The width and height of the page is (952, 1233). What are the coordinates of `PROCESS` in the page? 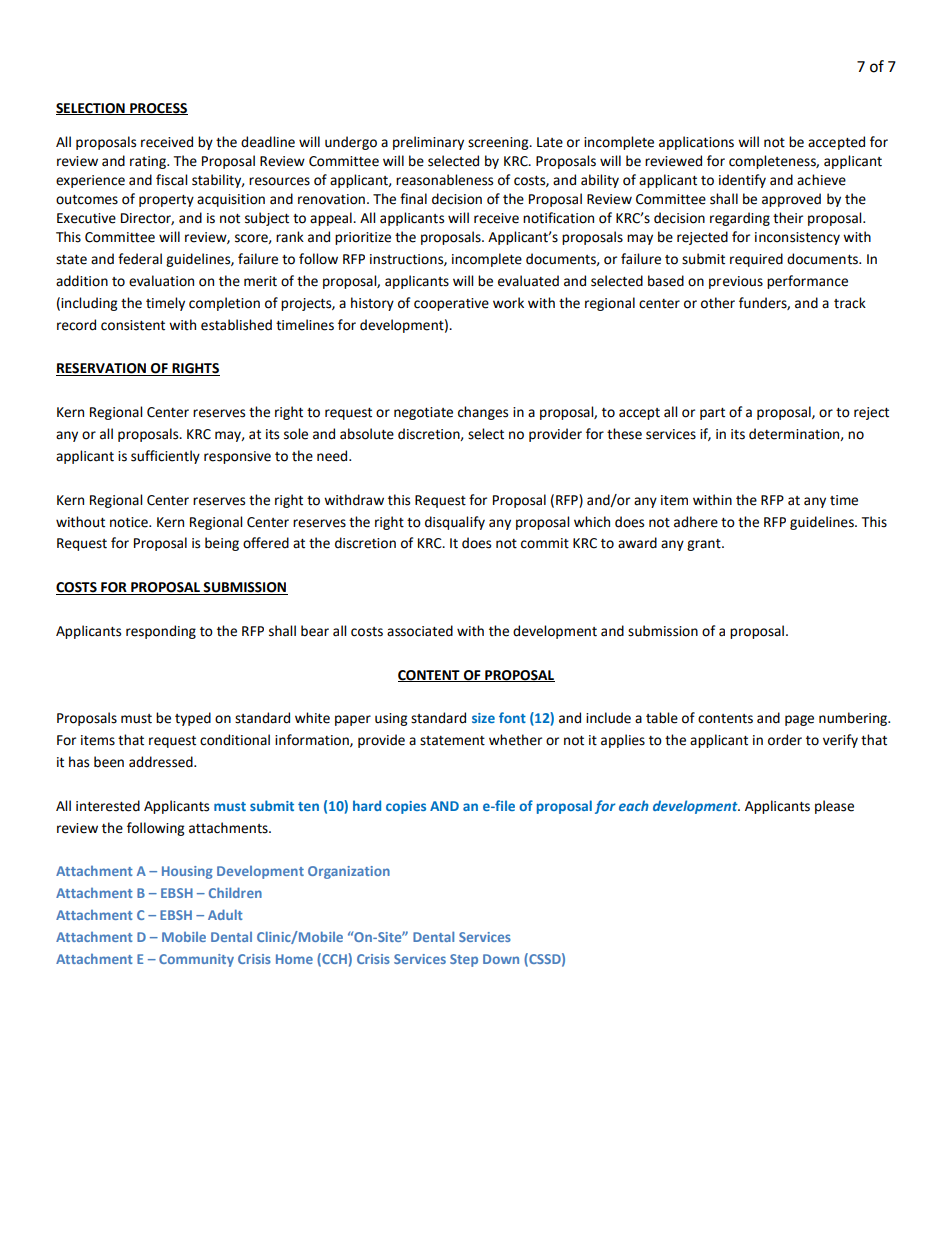 It's located at (158, 109).
